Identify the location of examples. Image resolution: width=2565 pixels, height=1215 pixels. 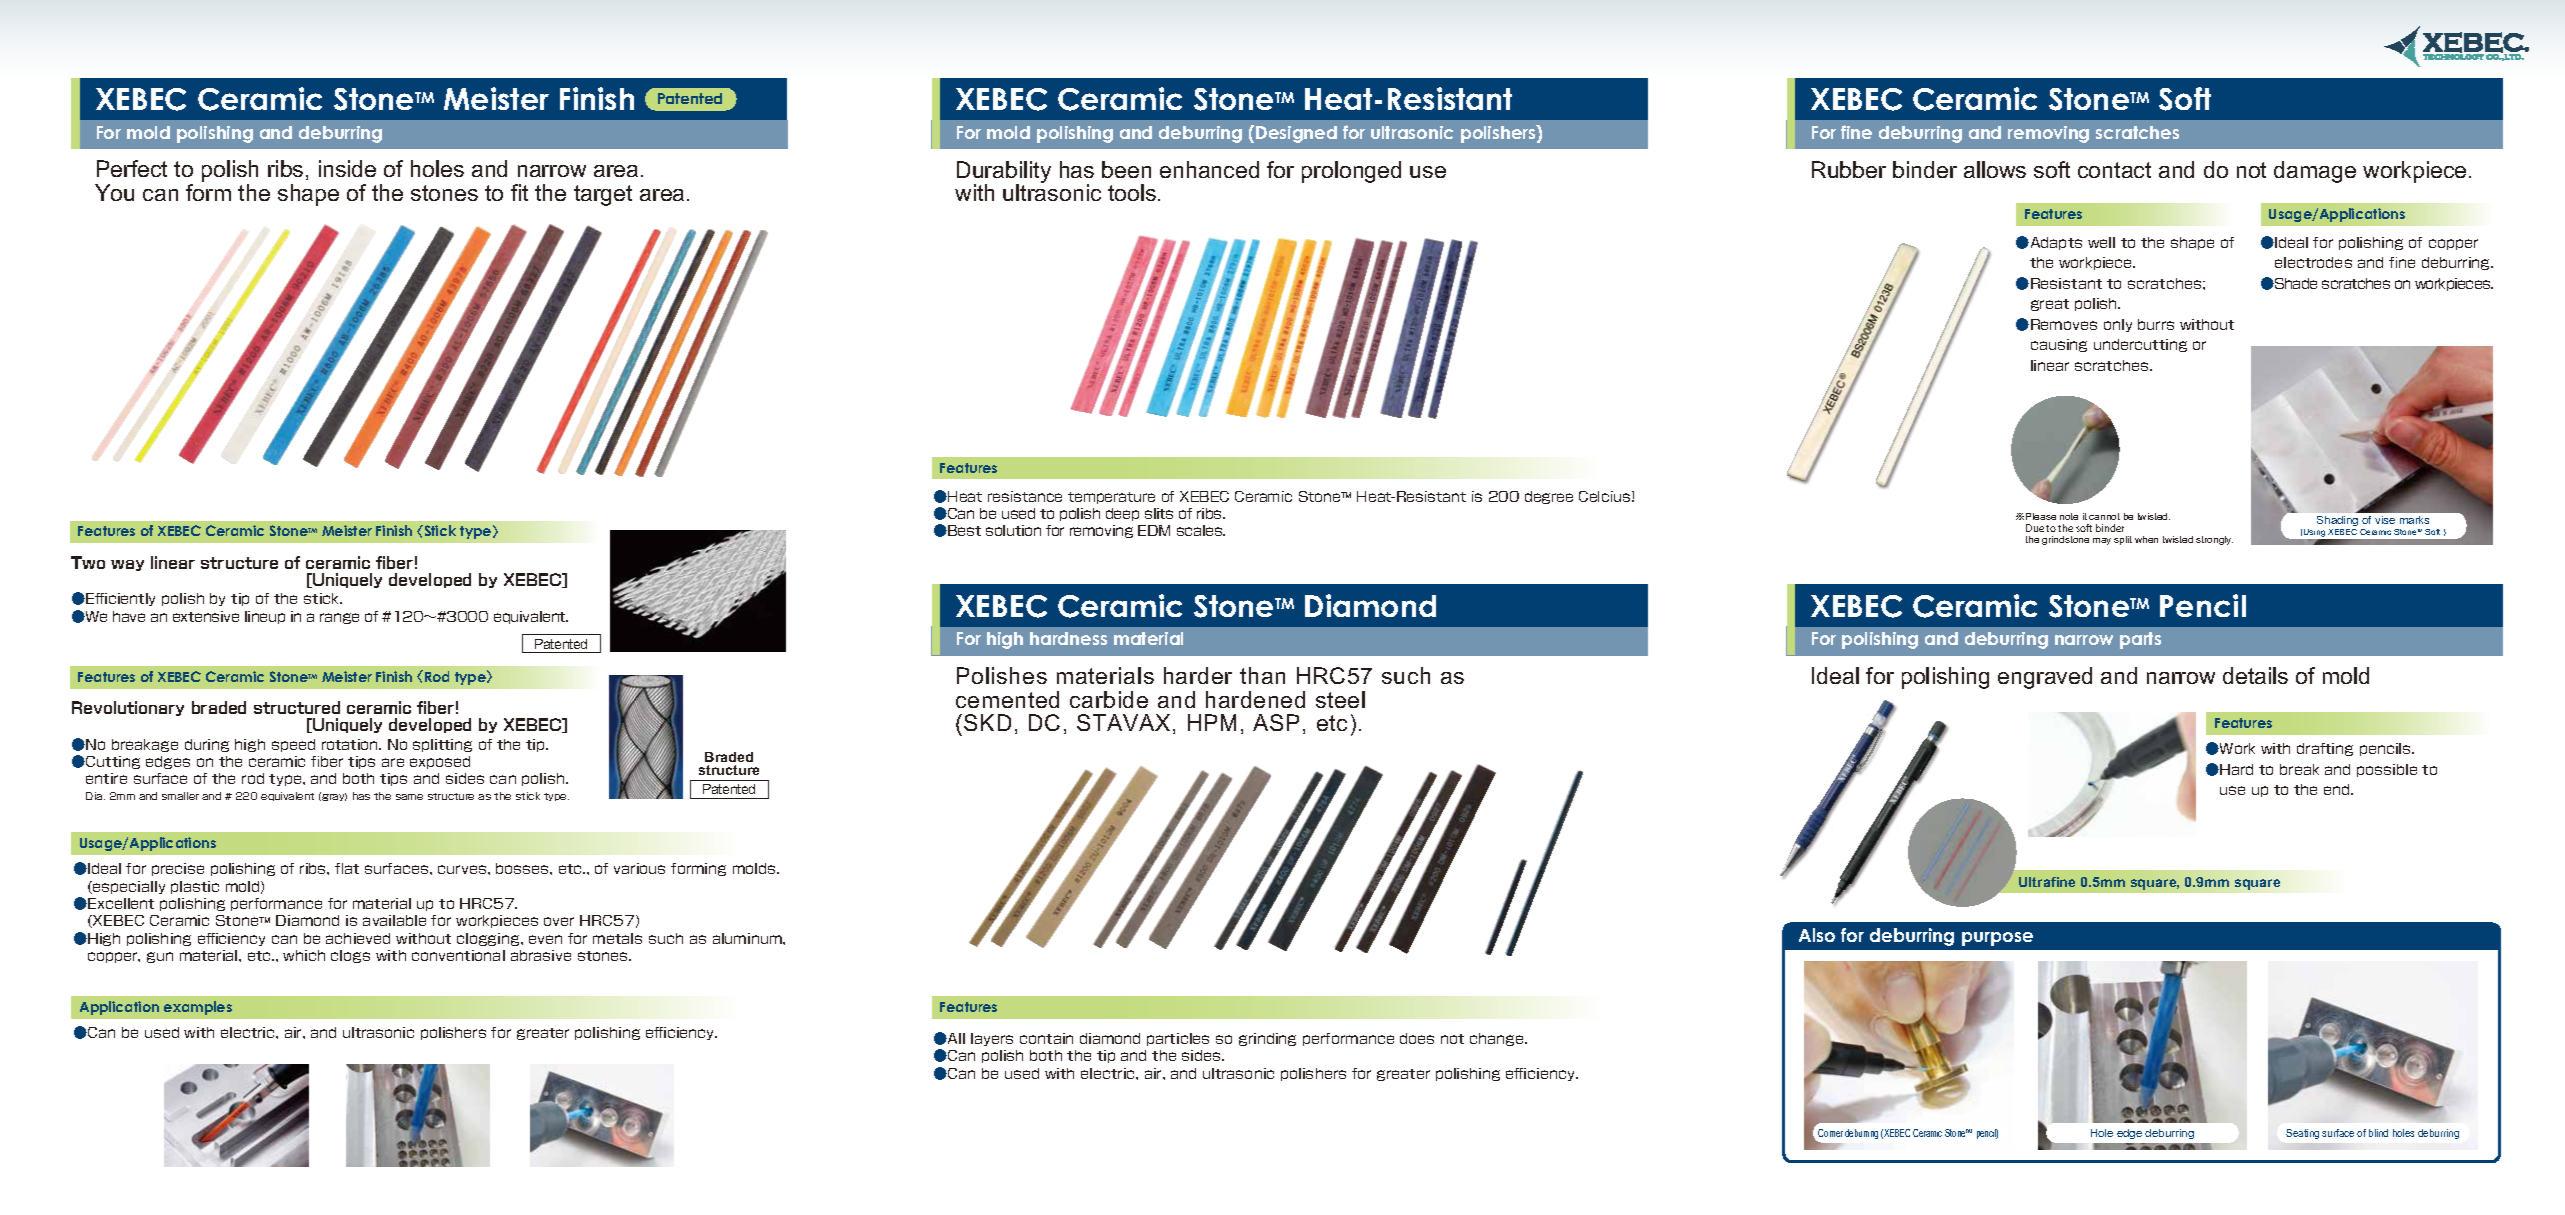
(198, 1008).
